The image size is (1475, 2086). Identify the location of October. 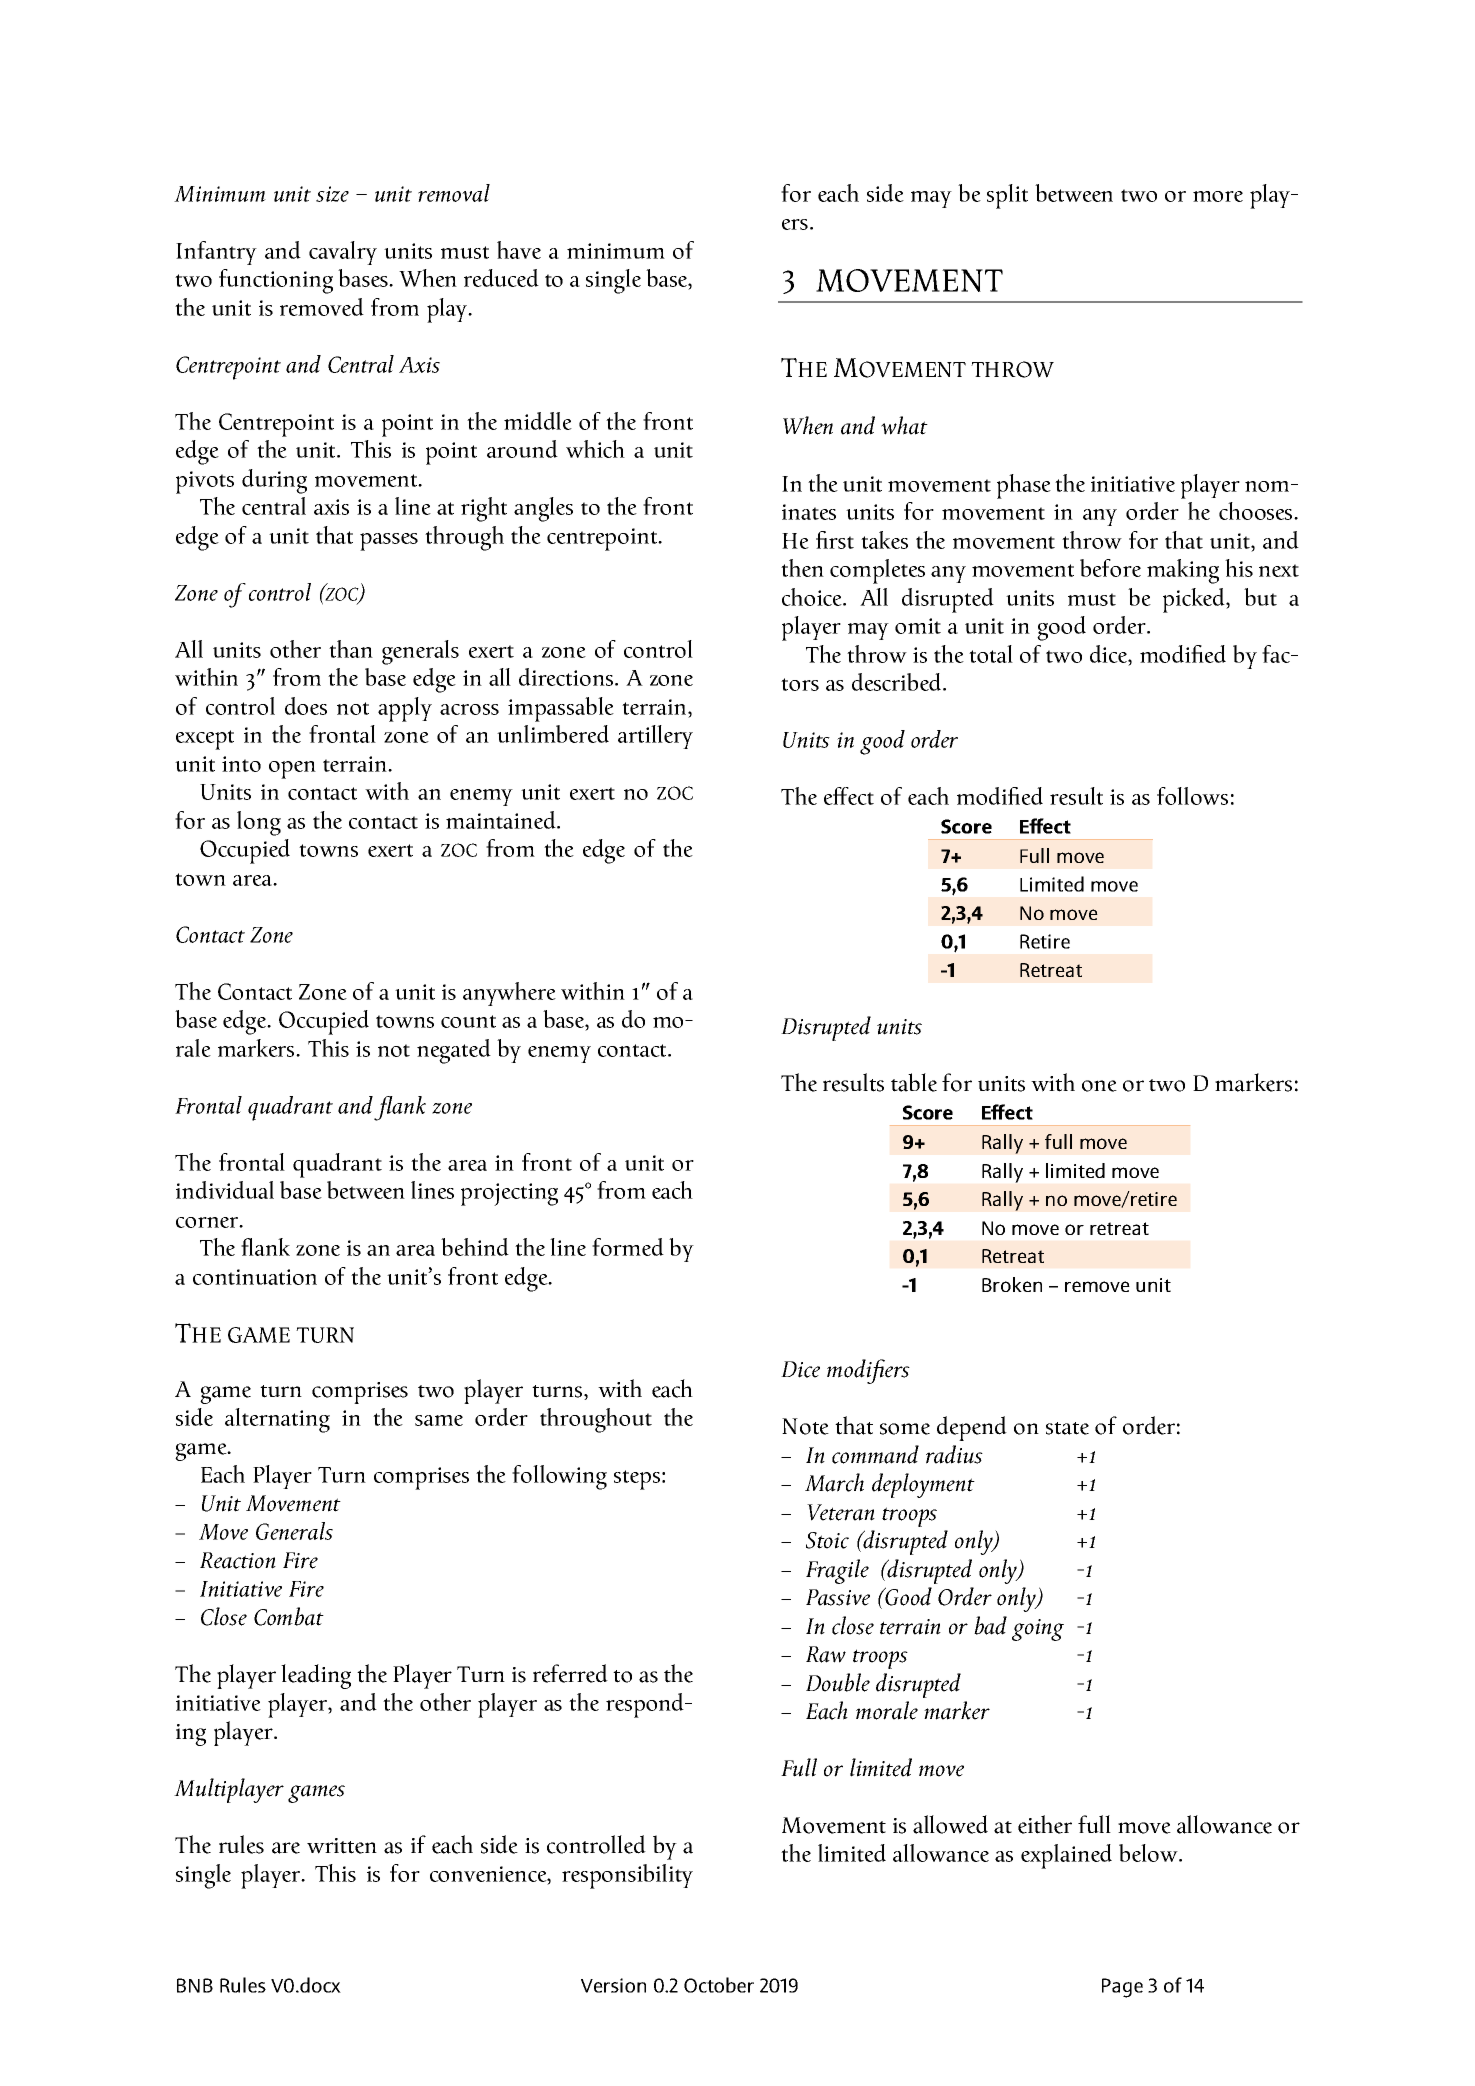
(719, 1985).
